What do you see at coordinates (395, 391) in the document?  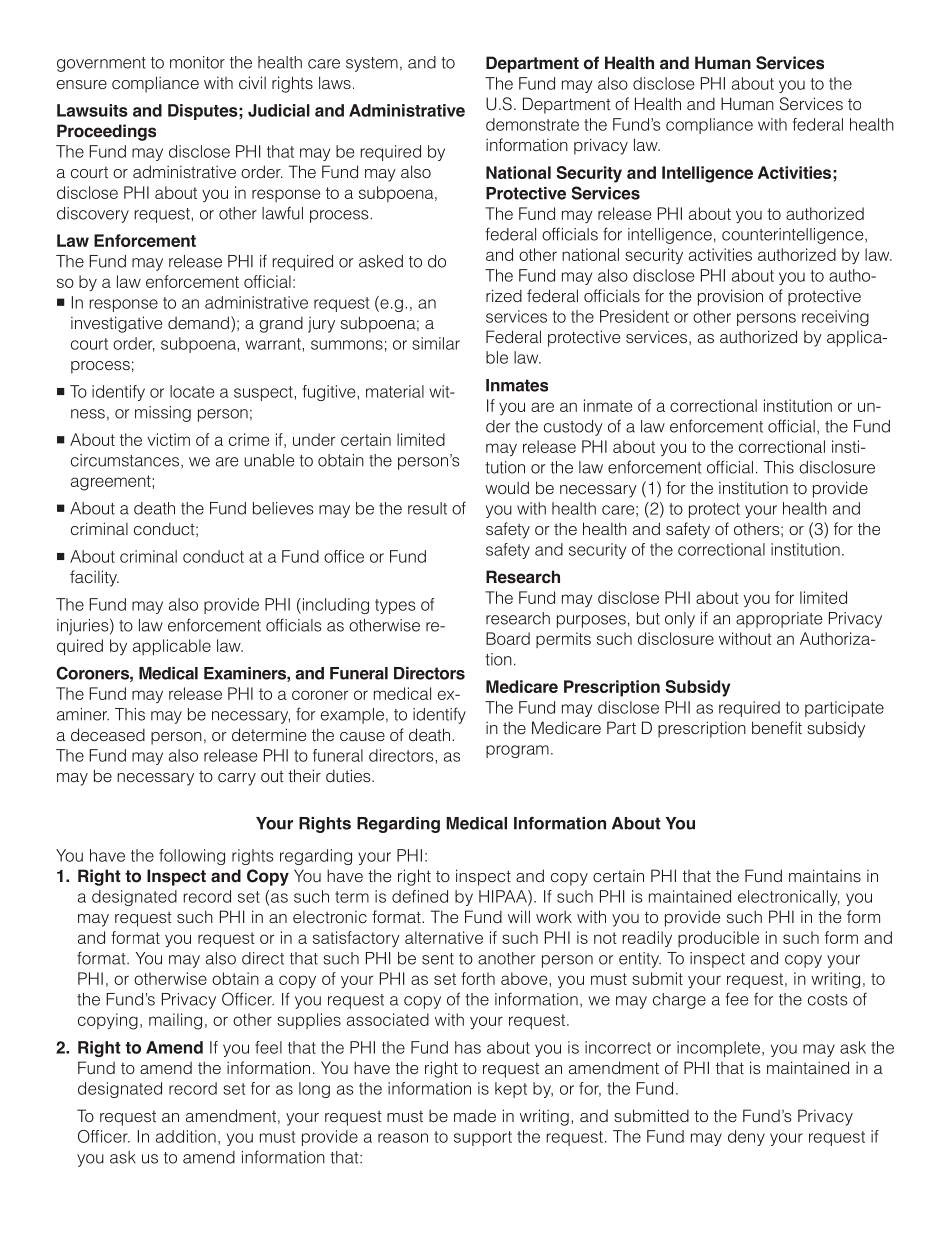 I see `material` at bounding box center [395, 391].
